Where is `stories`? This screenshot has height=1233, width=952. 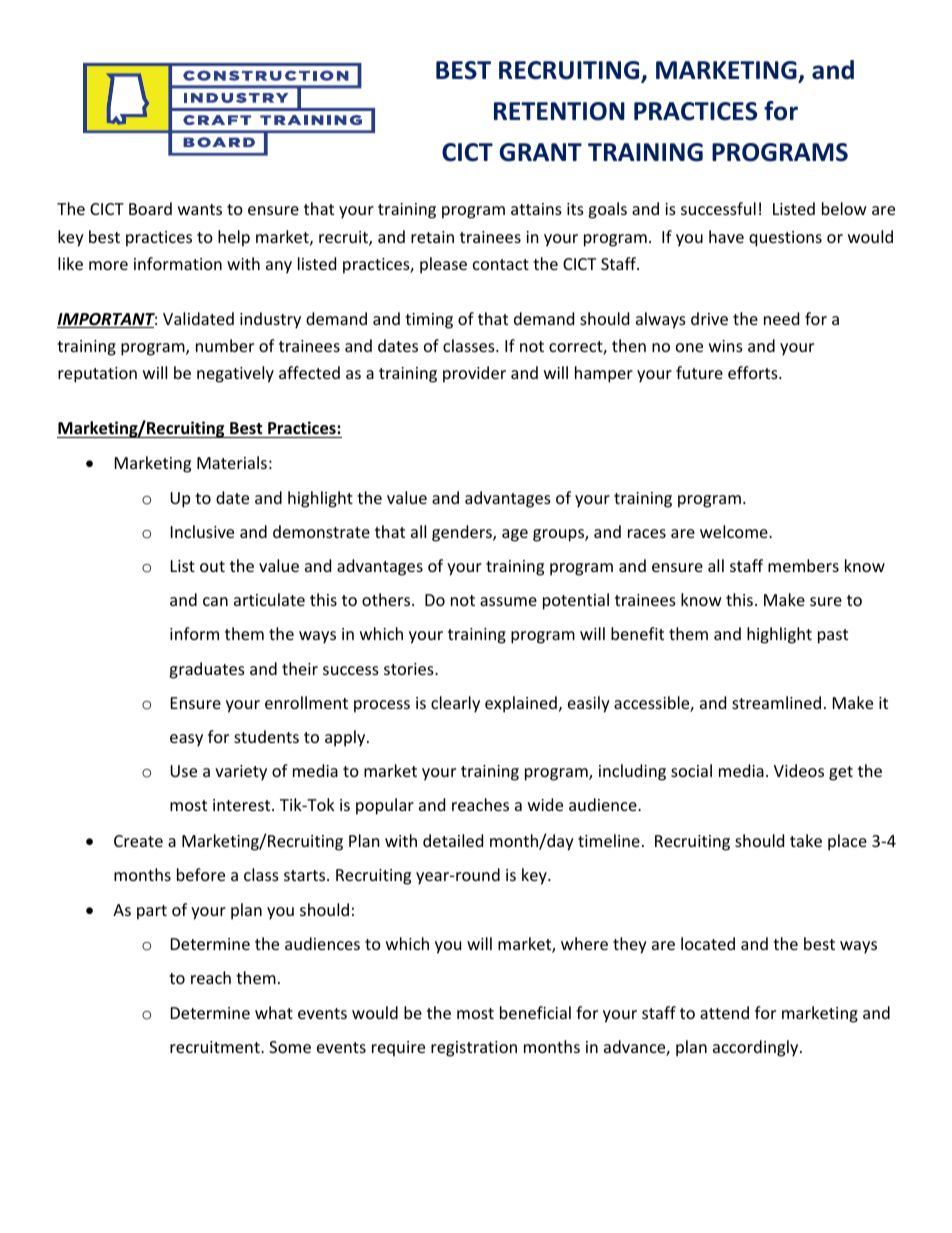
stories is located at coordinates (410, 669).
